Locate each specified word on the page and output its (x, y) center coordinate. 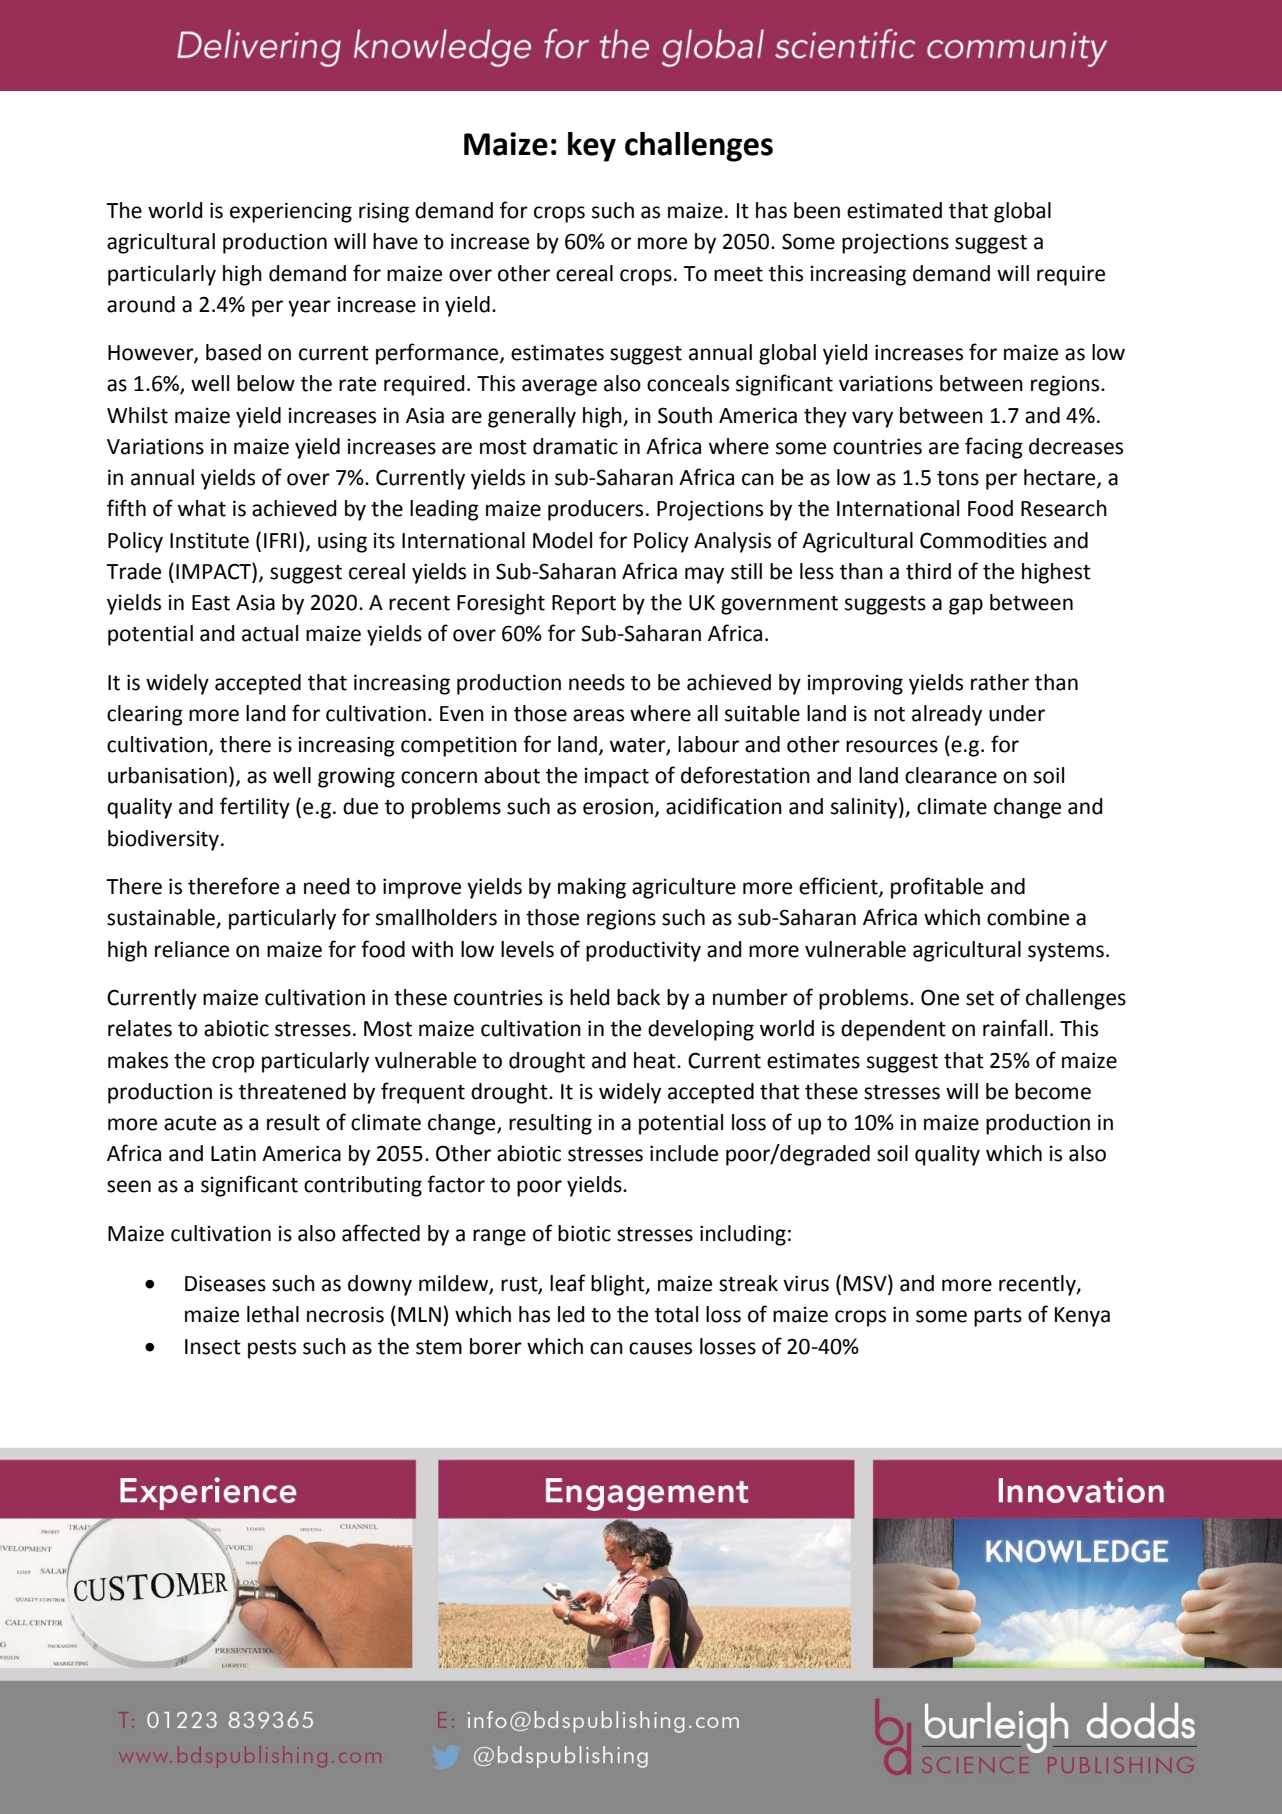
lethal (273, 1314)
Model (562, 540)
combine (1028, 917)
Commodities (983, 540)
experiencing (291, 212)
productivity (643, 951)
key (592, 147)
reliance (192, 949)
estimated (894, 210)
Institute (209, 541)
